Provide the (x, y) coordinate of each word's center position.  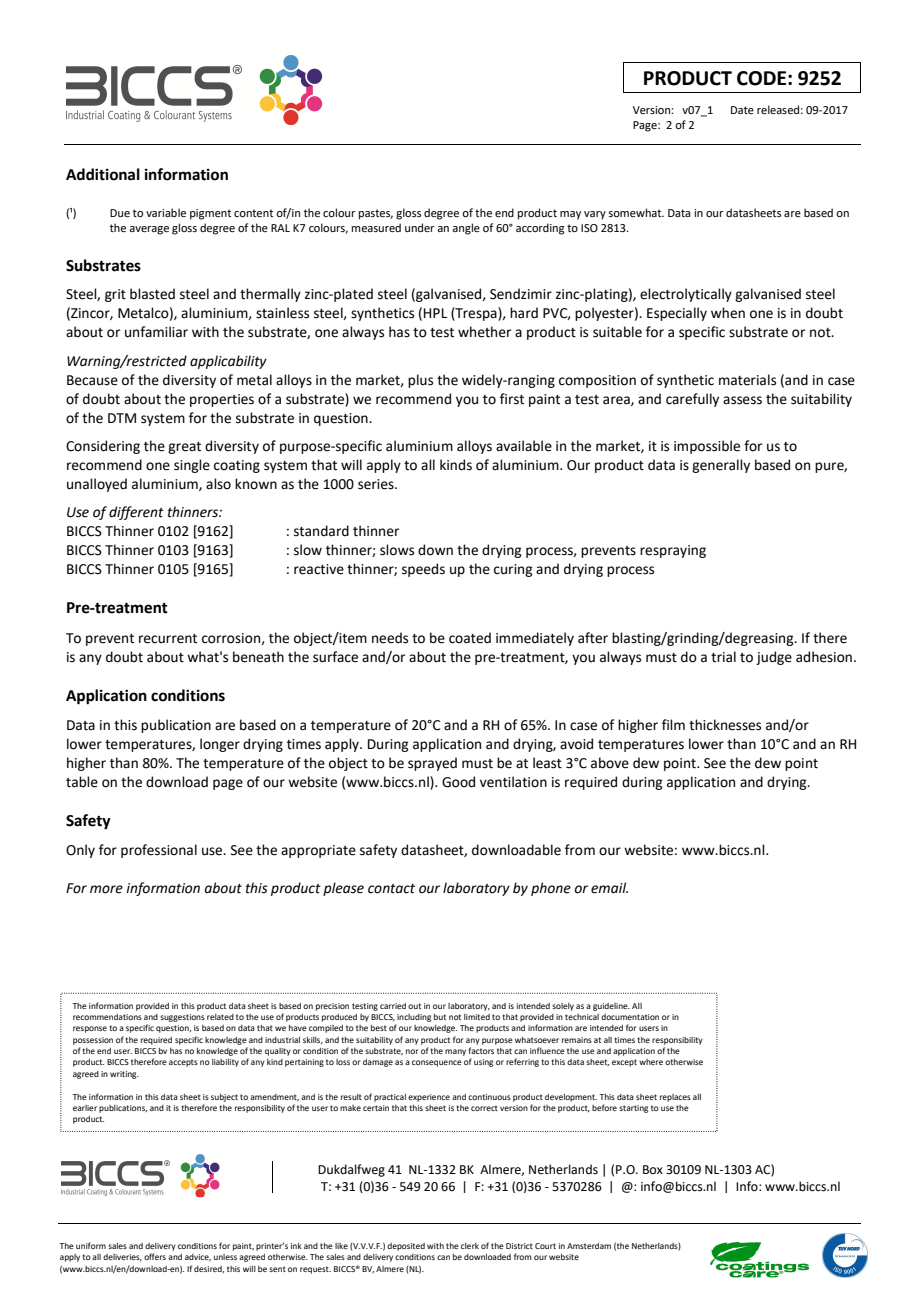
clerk (470, 1246)
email (609, 888)
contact (391, 889)
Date (742, 110)
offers (155, 1256)
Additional (103, 174)
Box (653, 1169)
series (377, 484)
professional (159, 851)
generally (721, 466)
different (136, 513)
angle (466, 229)
